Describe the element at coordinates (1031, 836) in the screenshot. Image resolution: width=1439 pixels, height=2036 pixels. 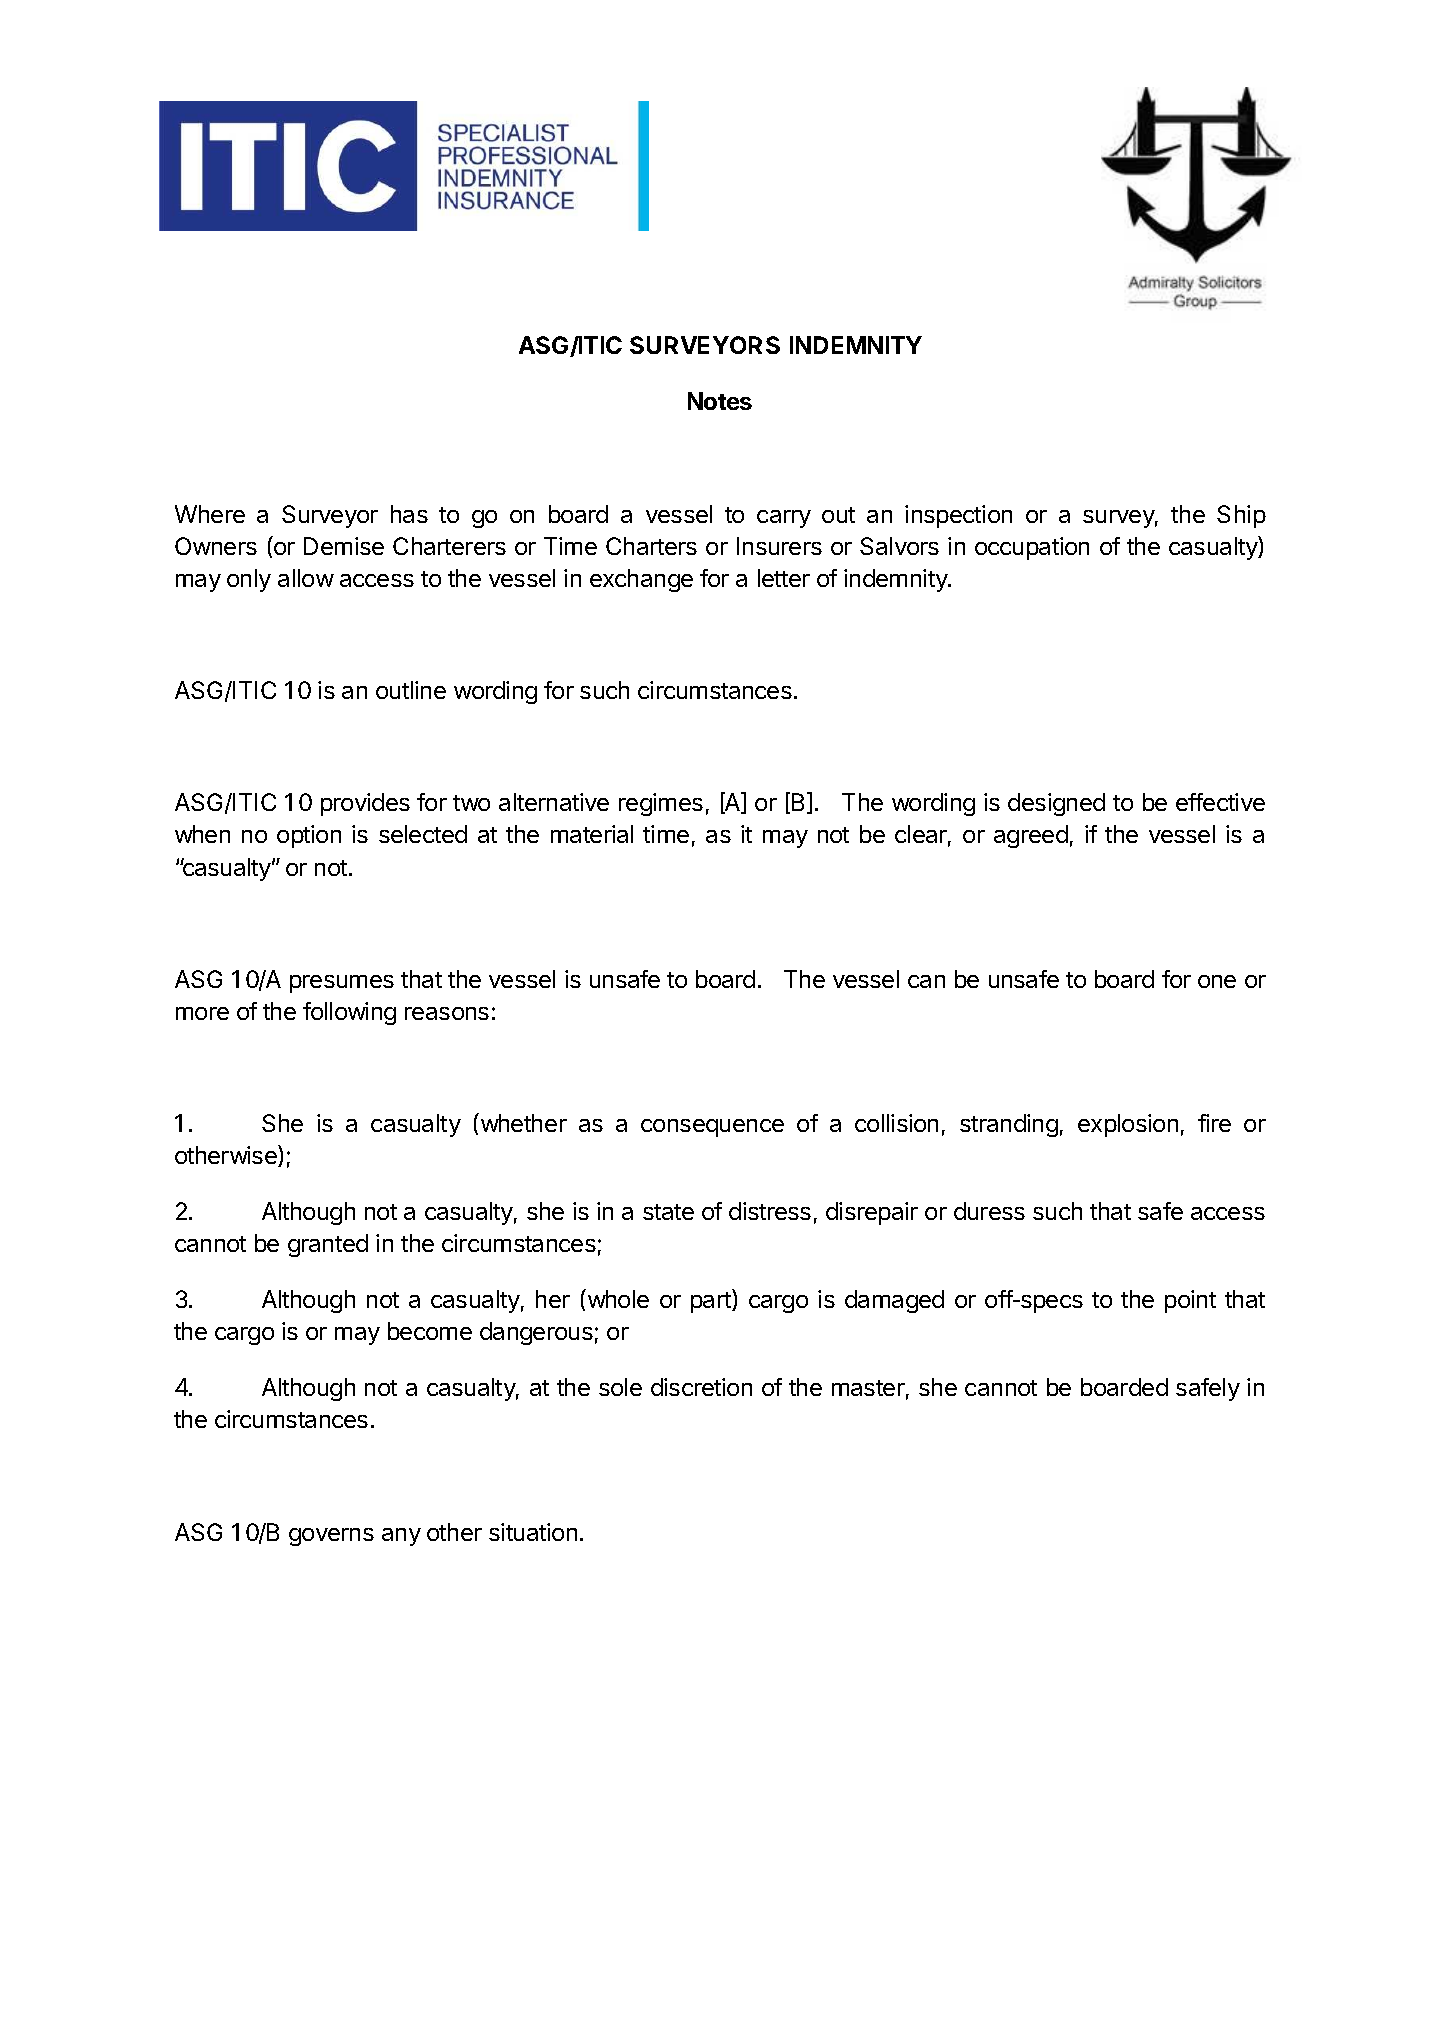
I see `agreed` at that location.
